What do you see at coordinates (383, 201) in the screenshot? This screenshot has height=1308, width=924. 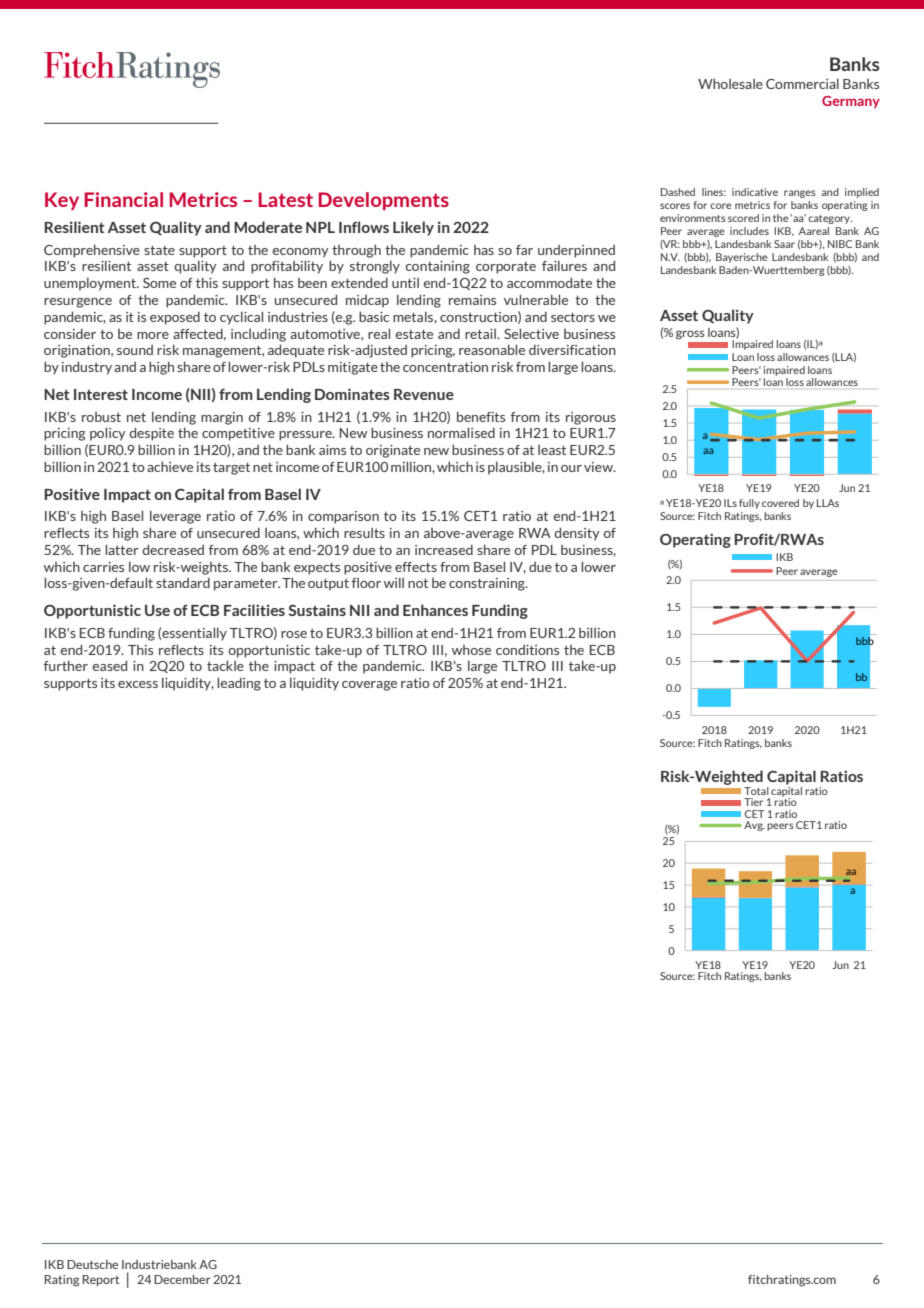 I see `Developments` at bounding box center [383, 201].
